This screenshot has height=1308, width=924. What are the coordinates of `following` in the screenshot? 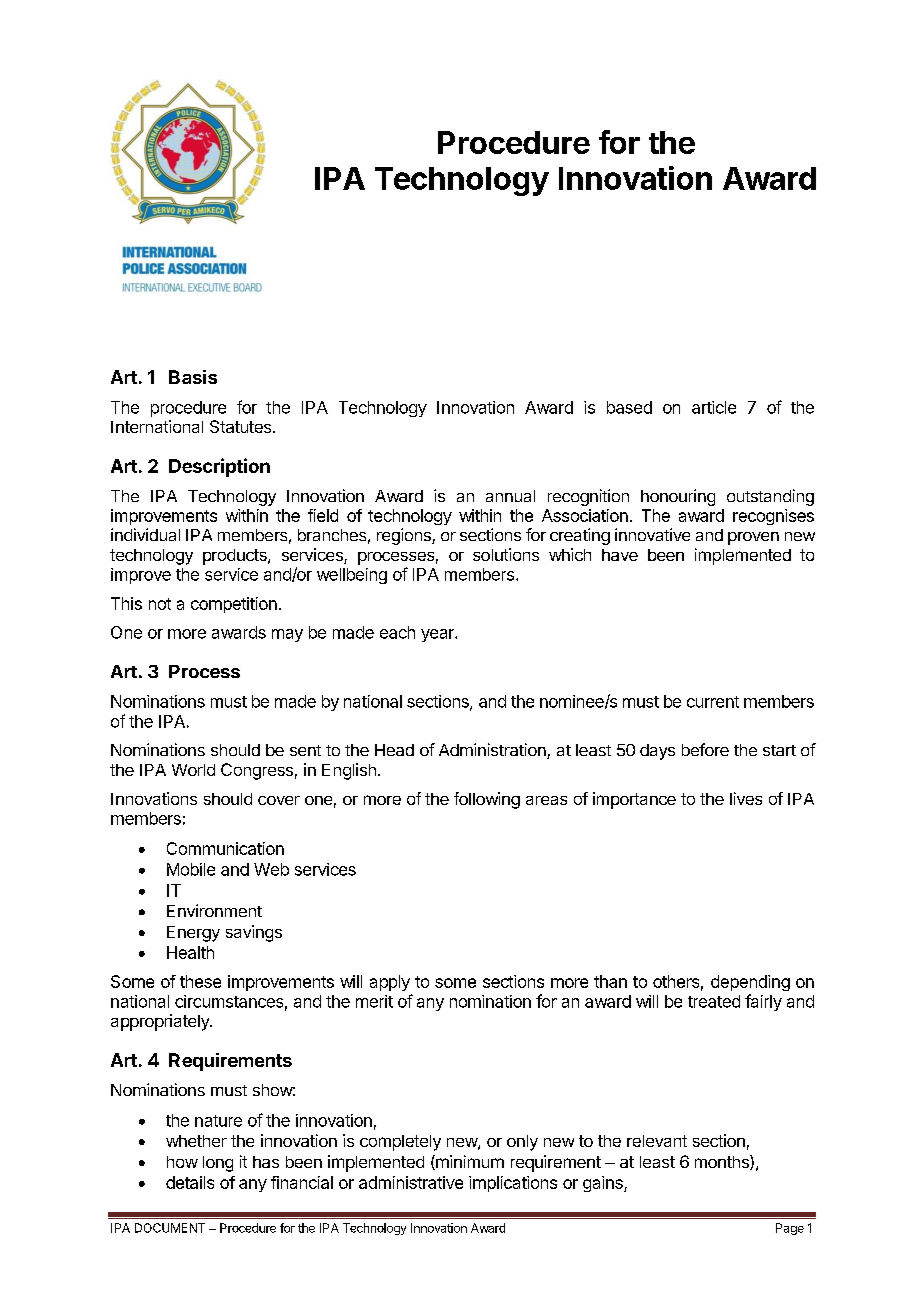 It's located at (487, 800).
